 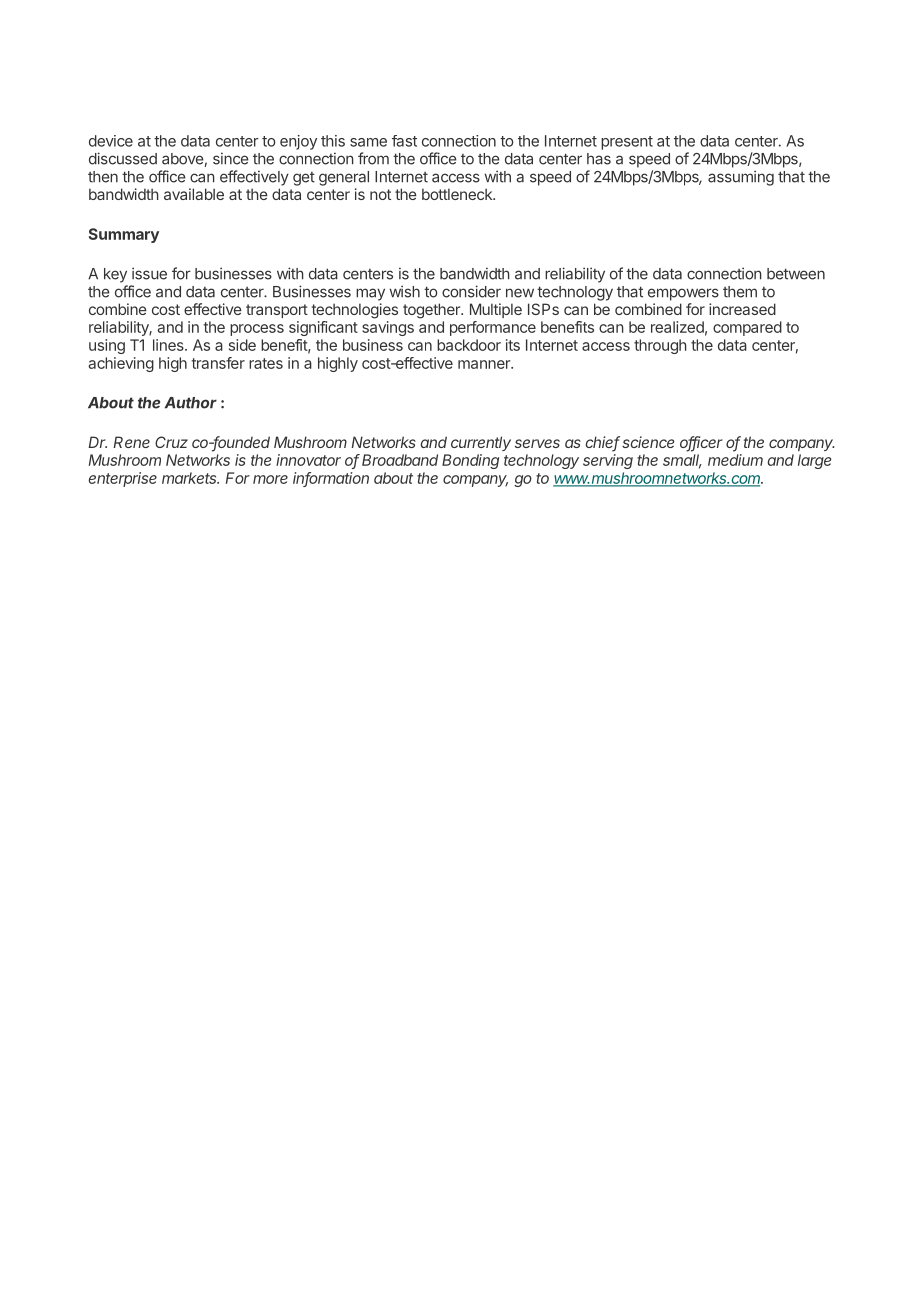 What do you see at coordinates (404, 141) in the document?
I see `fast` at bounding box center [404, 141].
